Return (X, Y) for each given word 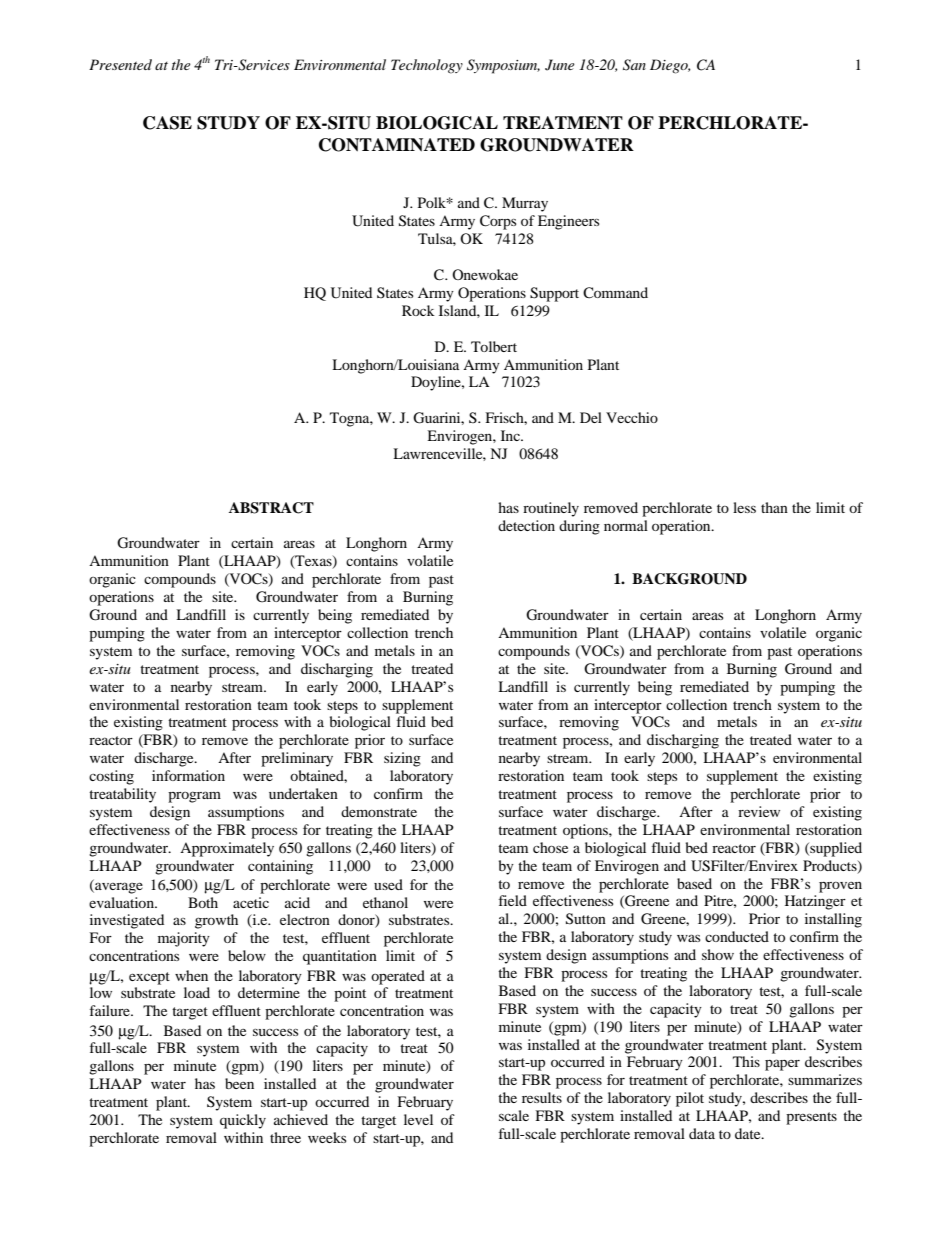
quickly (243, 1121)
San (634, 65)
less (744, 507)
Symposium (503, 66)
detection (526, 525)
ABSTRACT (271, 508)
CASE (167, 123)
